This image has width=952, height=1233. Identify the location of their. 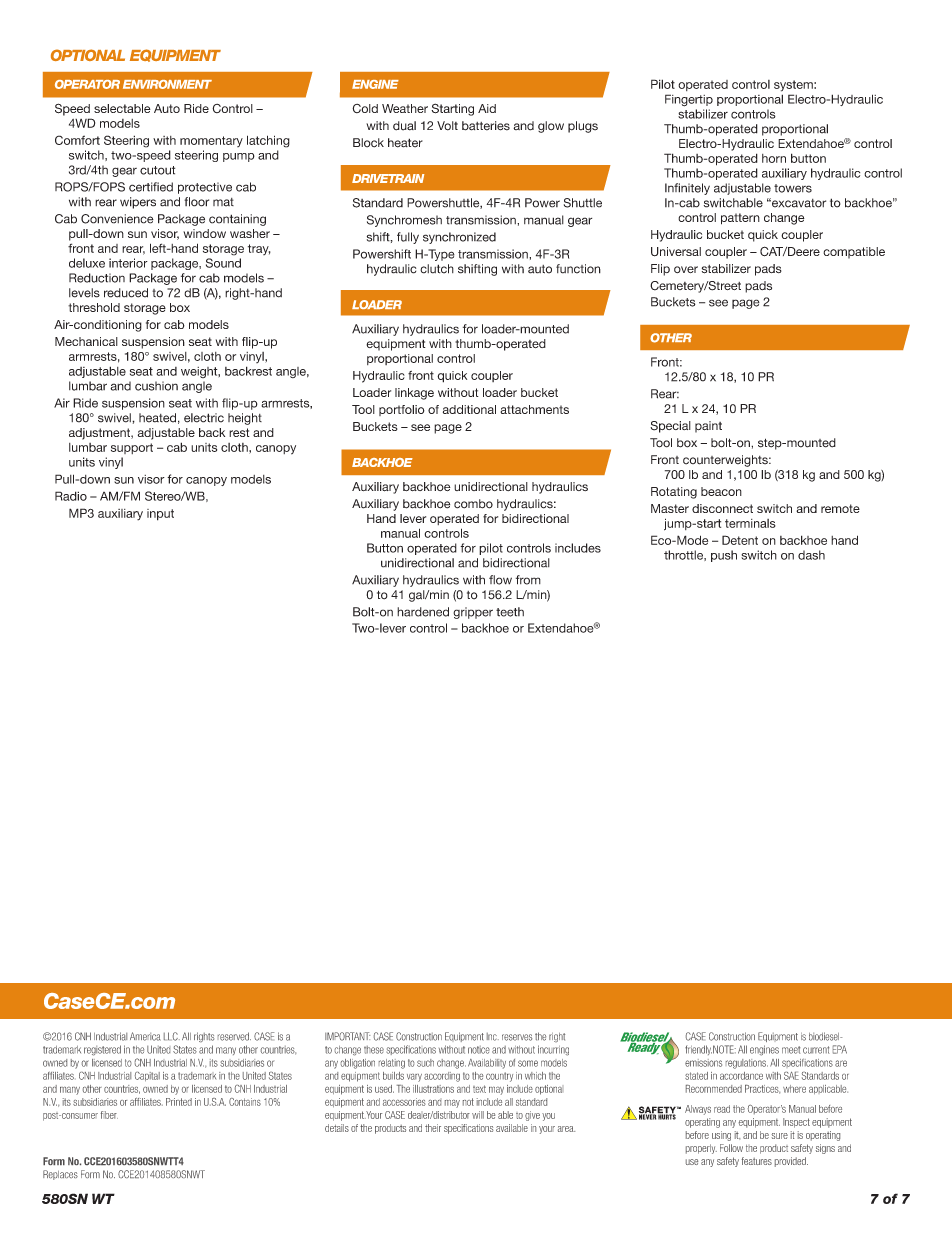
(433, 1128).
